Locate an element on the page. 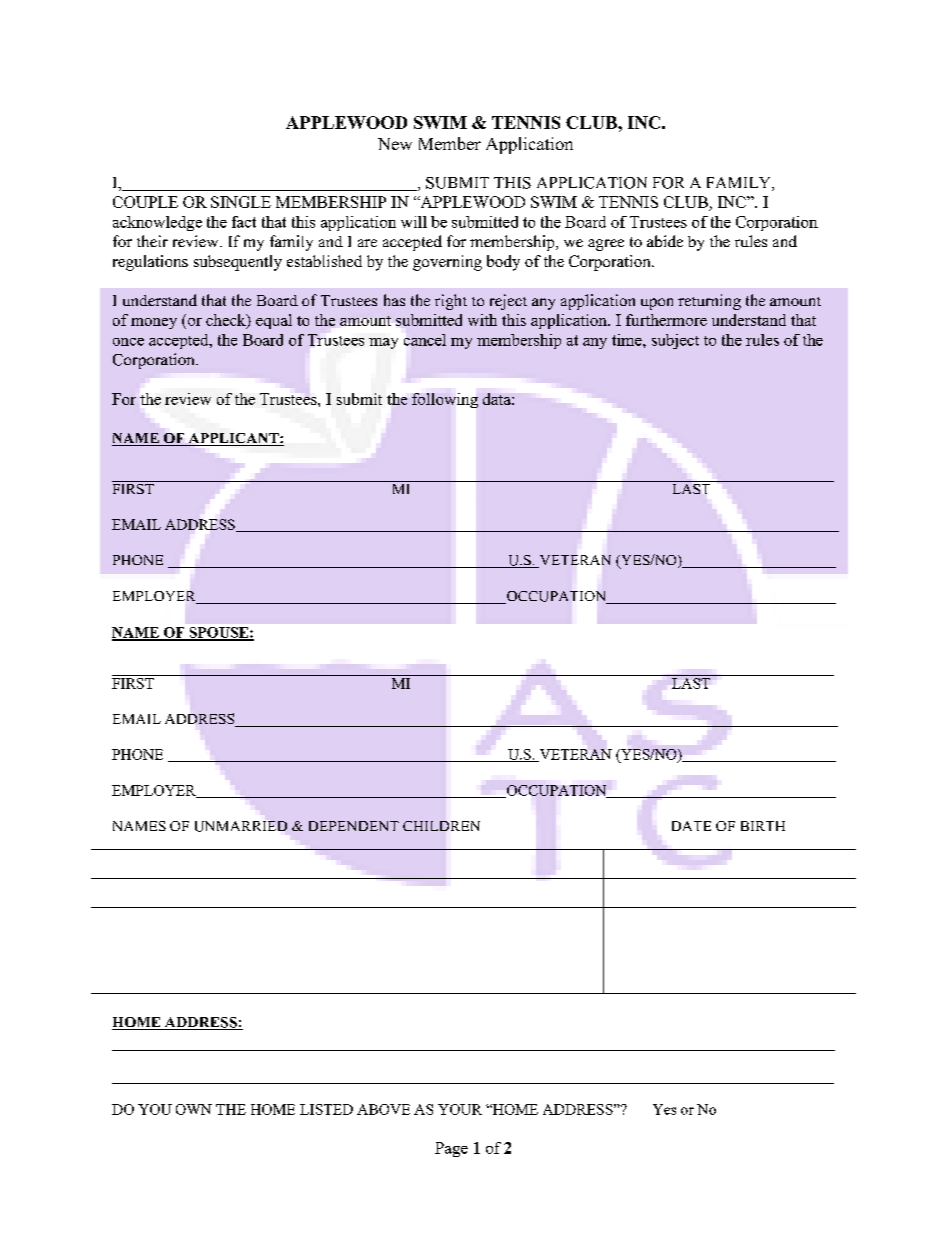 This page has width=952, height=1233. following is located at coordinates (445, 400).
